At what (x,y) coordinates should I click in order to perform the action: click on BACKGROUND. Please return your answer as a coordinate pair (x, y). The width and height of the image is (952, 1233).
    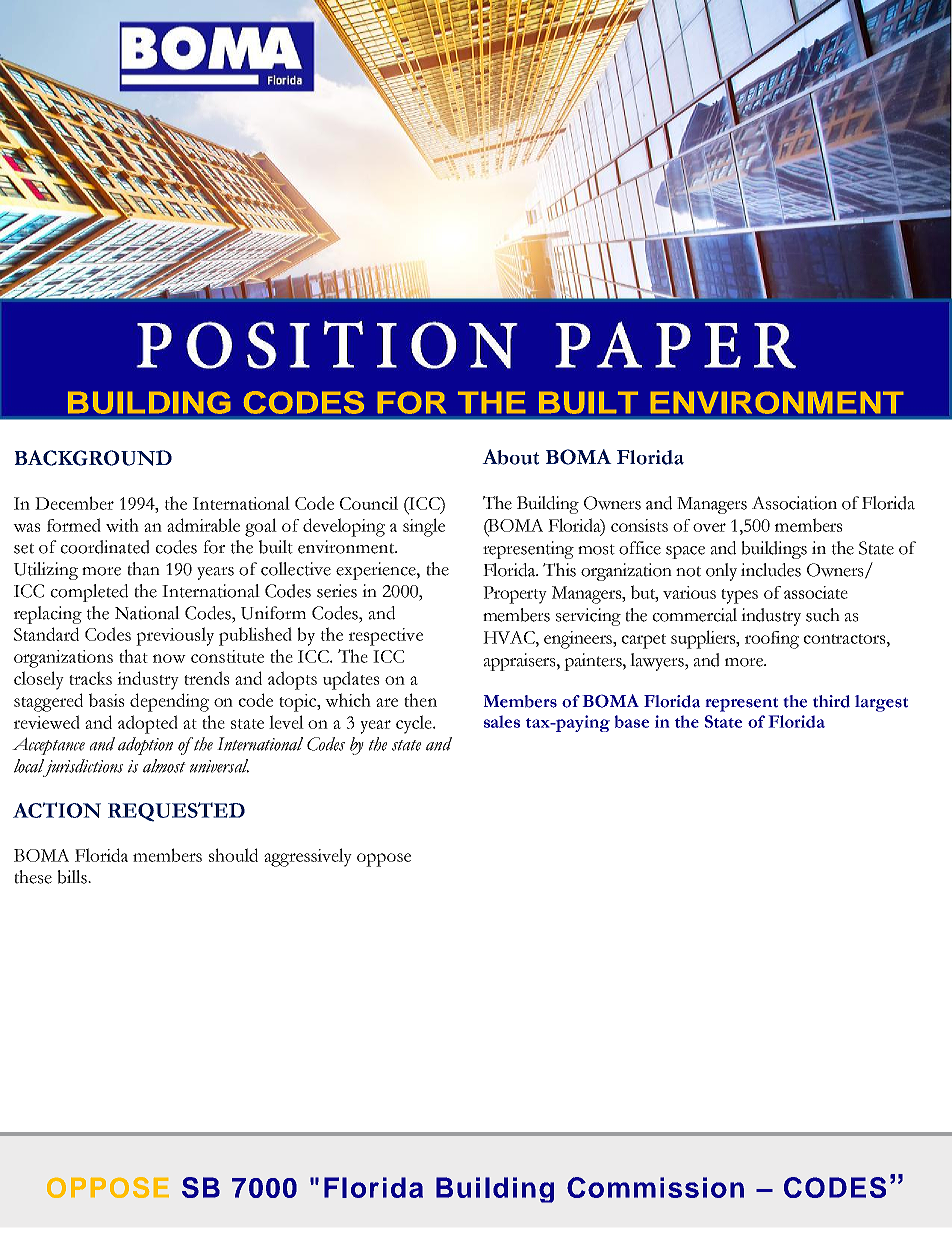
    Looking at the image, I should click on (93, 458).
